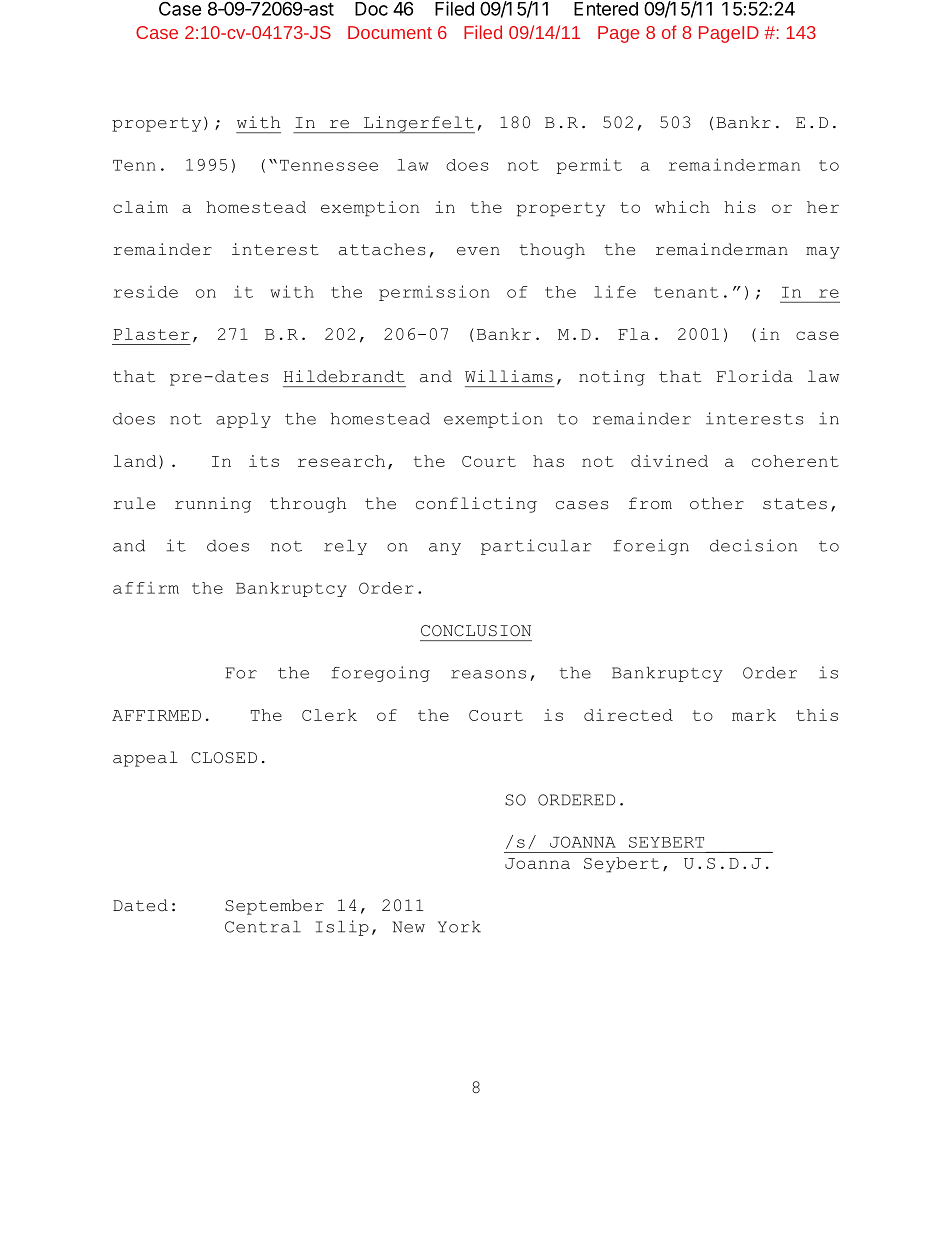  What do you see at coordinates (476, 505) in the screenshot?
I see `conflicting` at bounding box center [476, 505].
